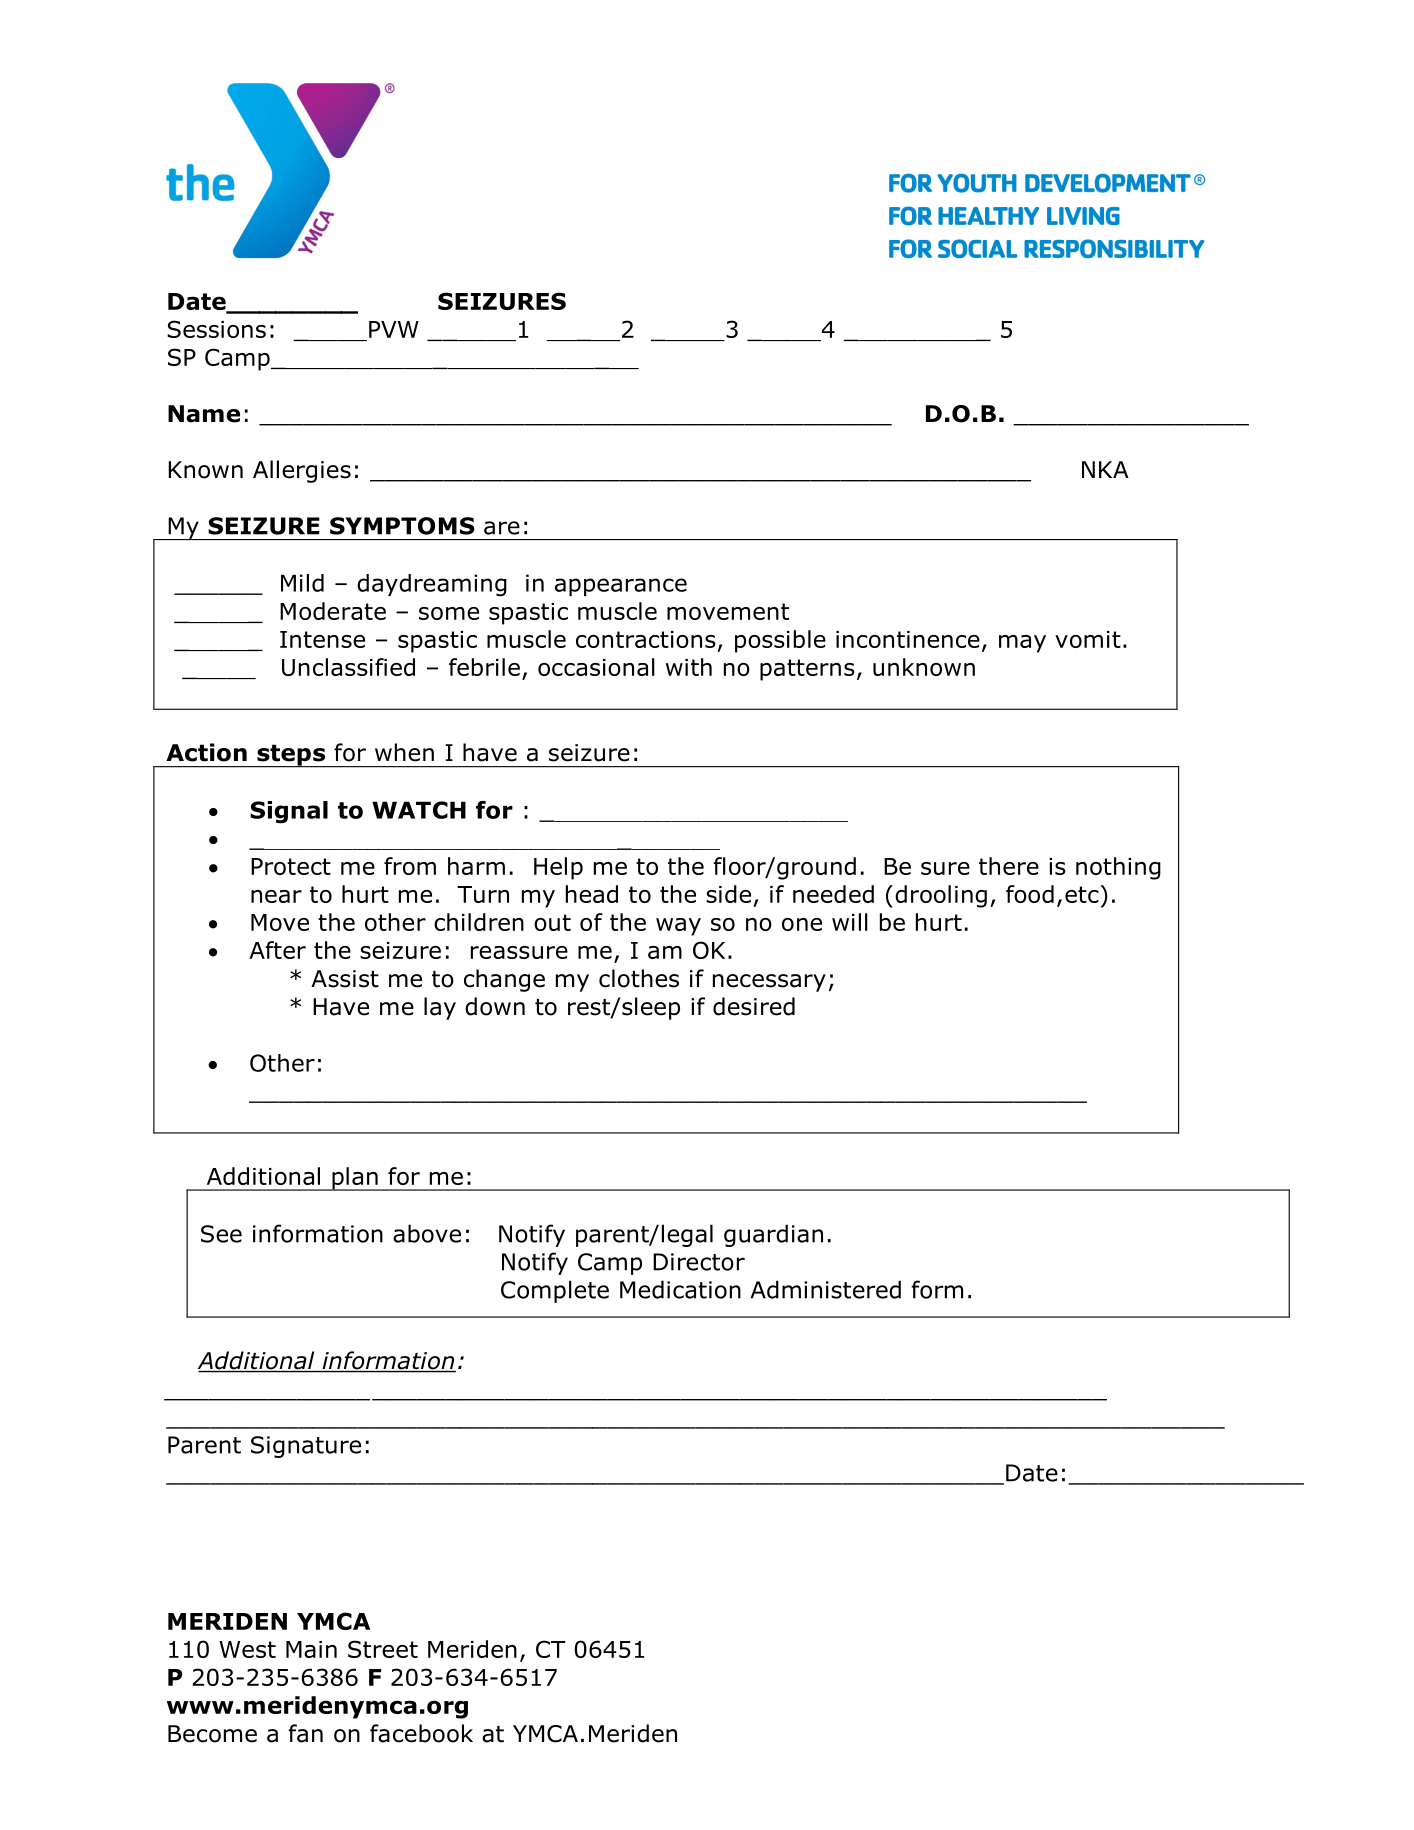 The height and width of the screenshot is (1830, 1414). What do you see at coordinates (1105, 469) in the screenshot?
I see `NKA` at bounding box center [1105, 469].
